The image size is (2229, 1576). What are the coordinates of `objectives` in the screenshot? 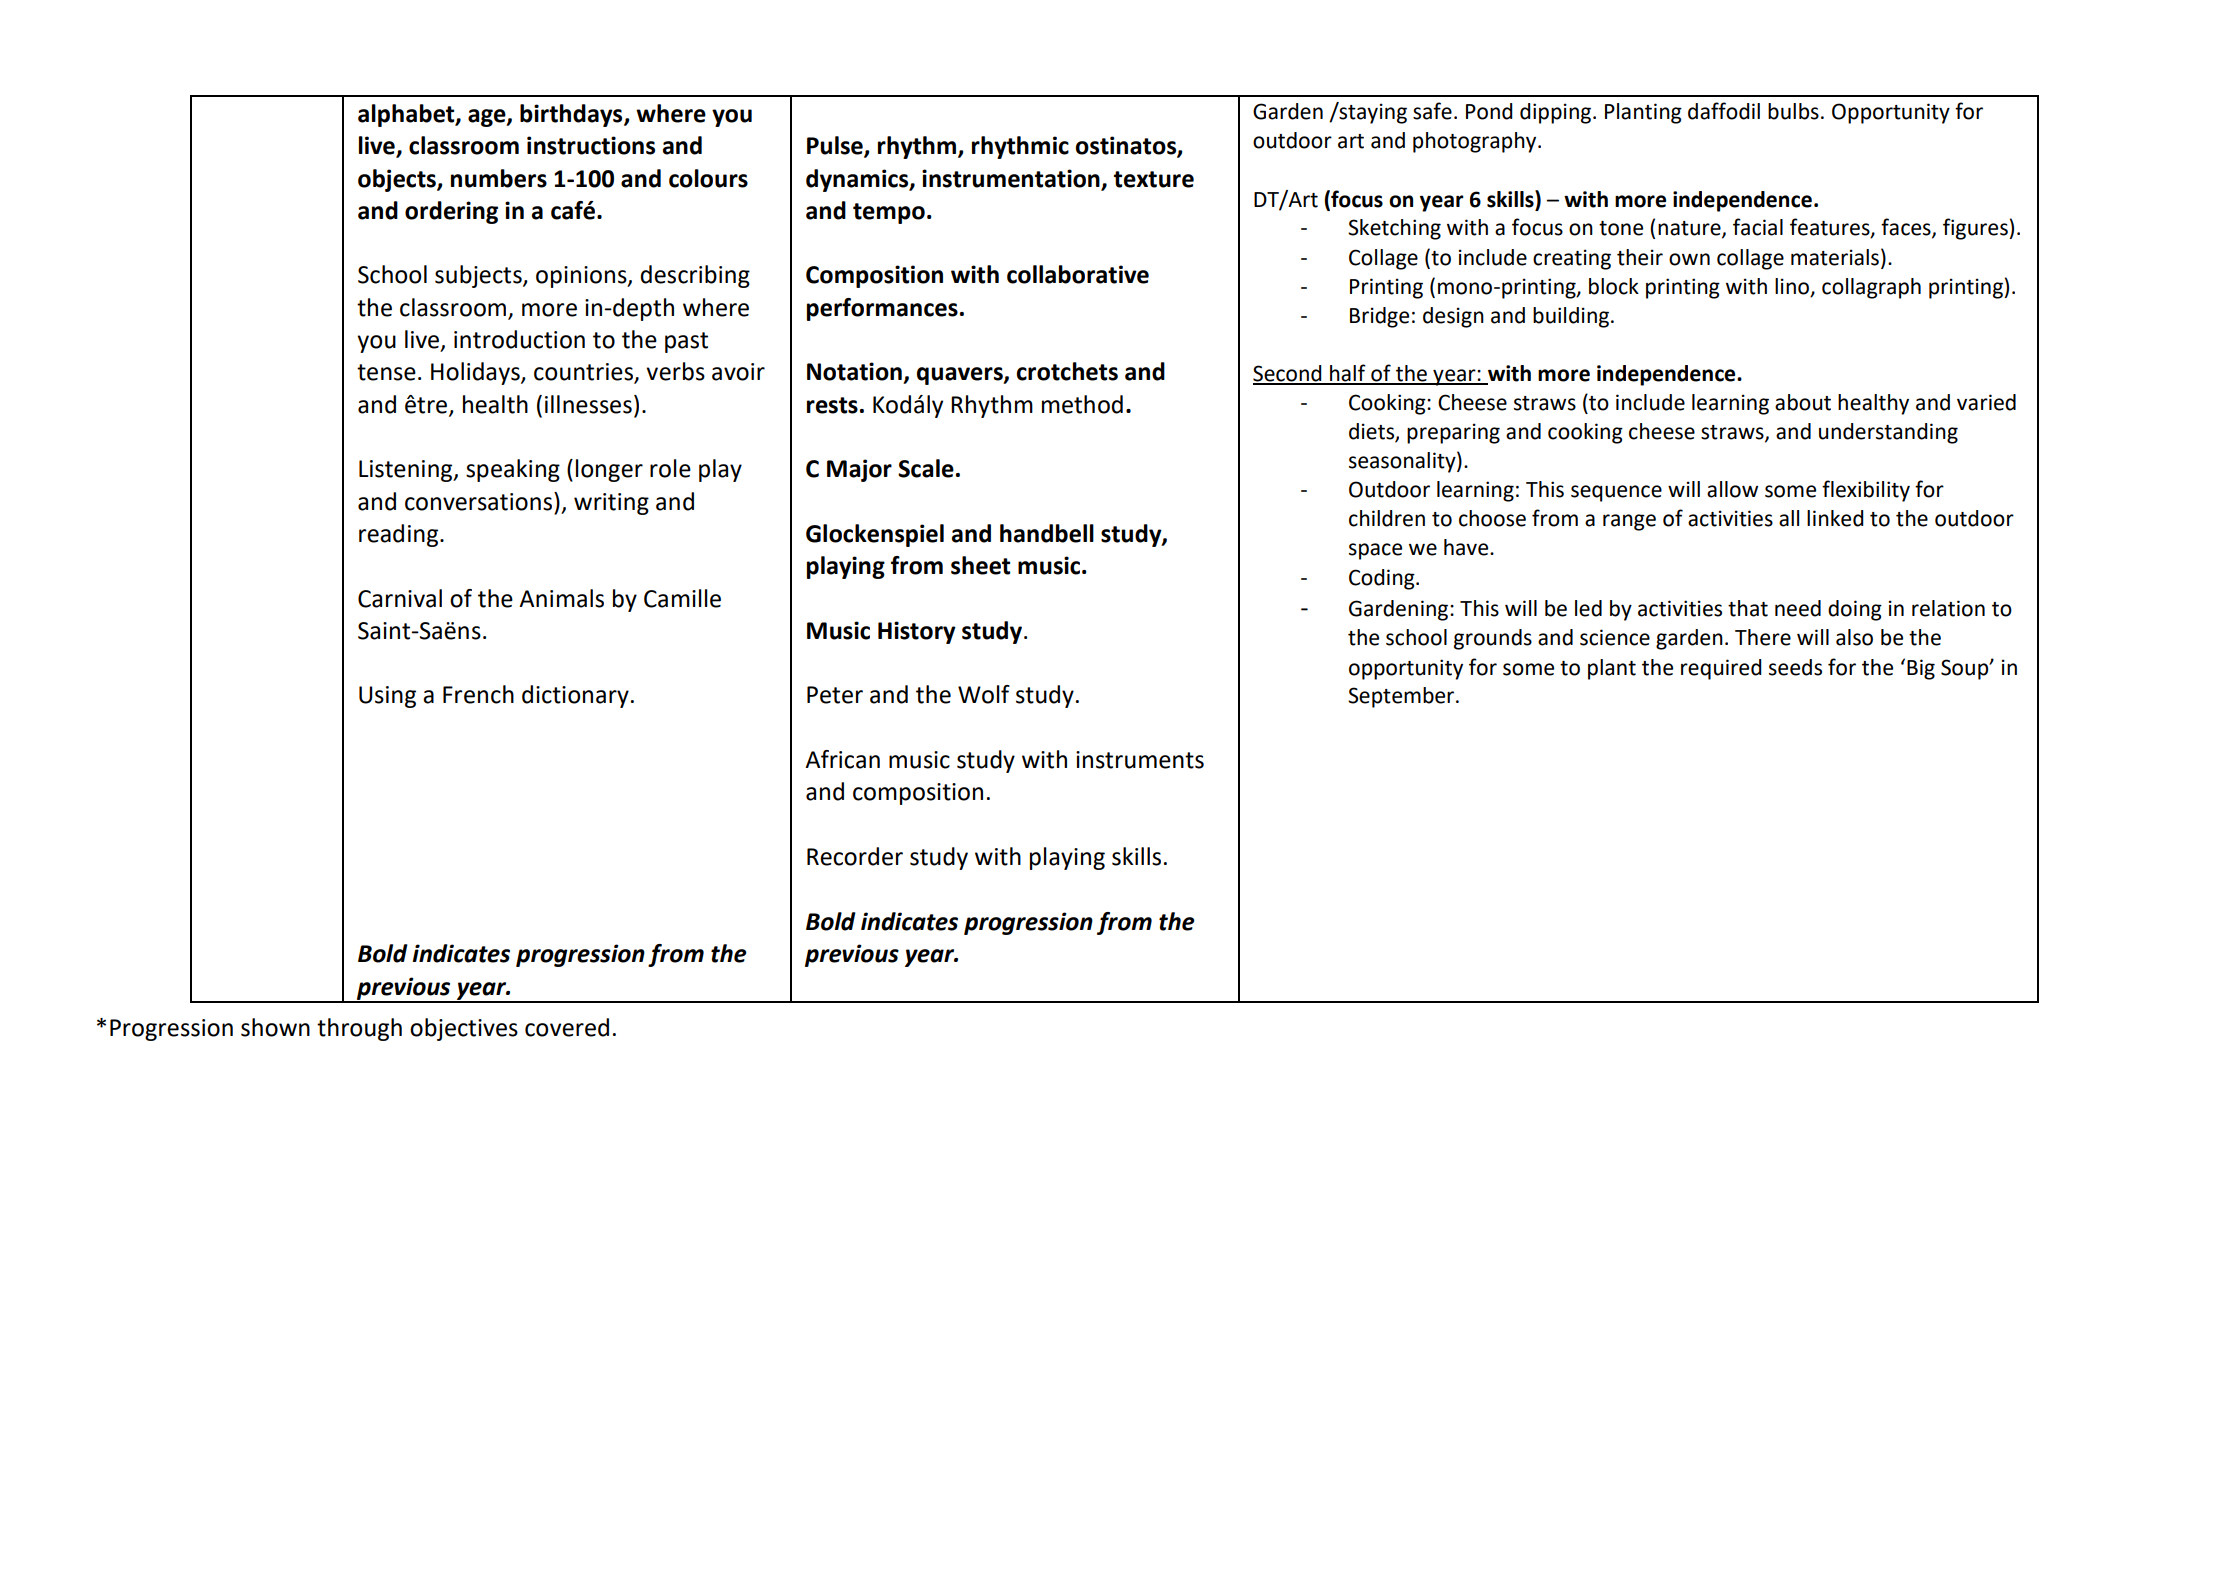 It's located at (464, 1029).
